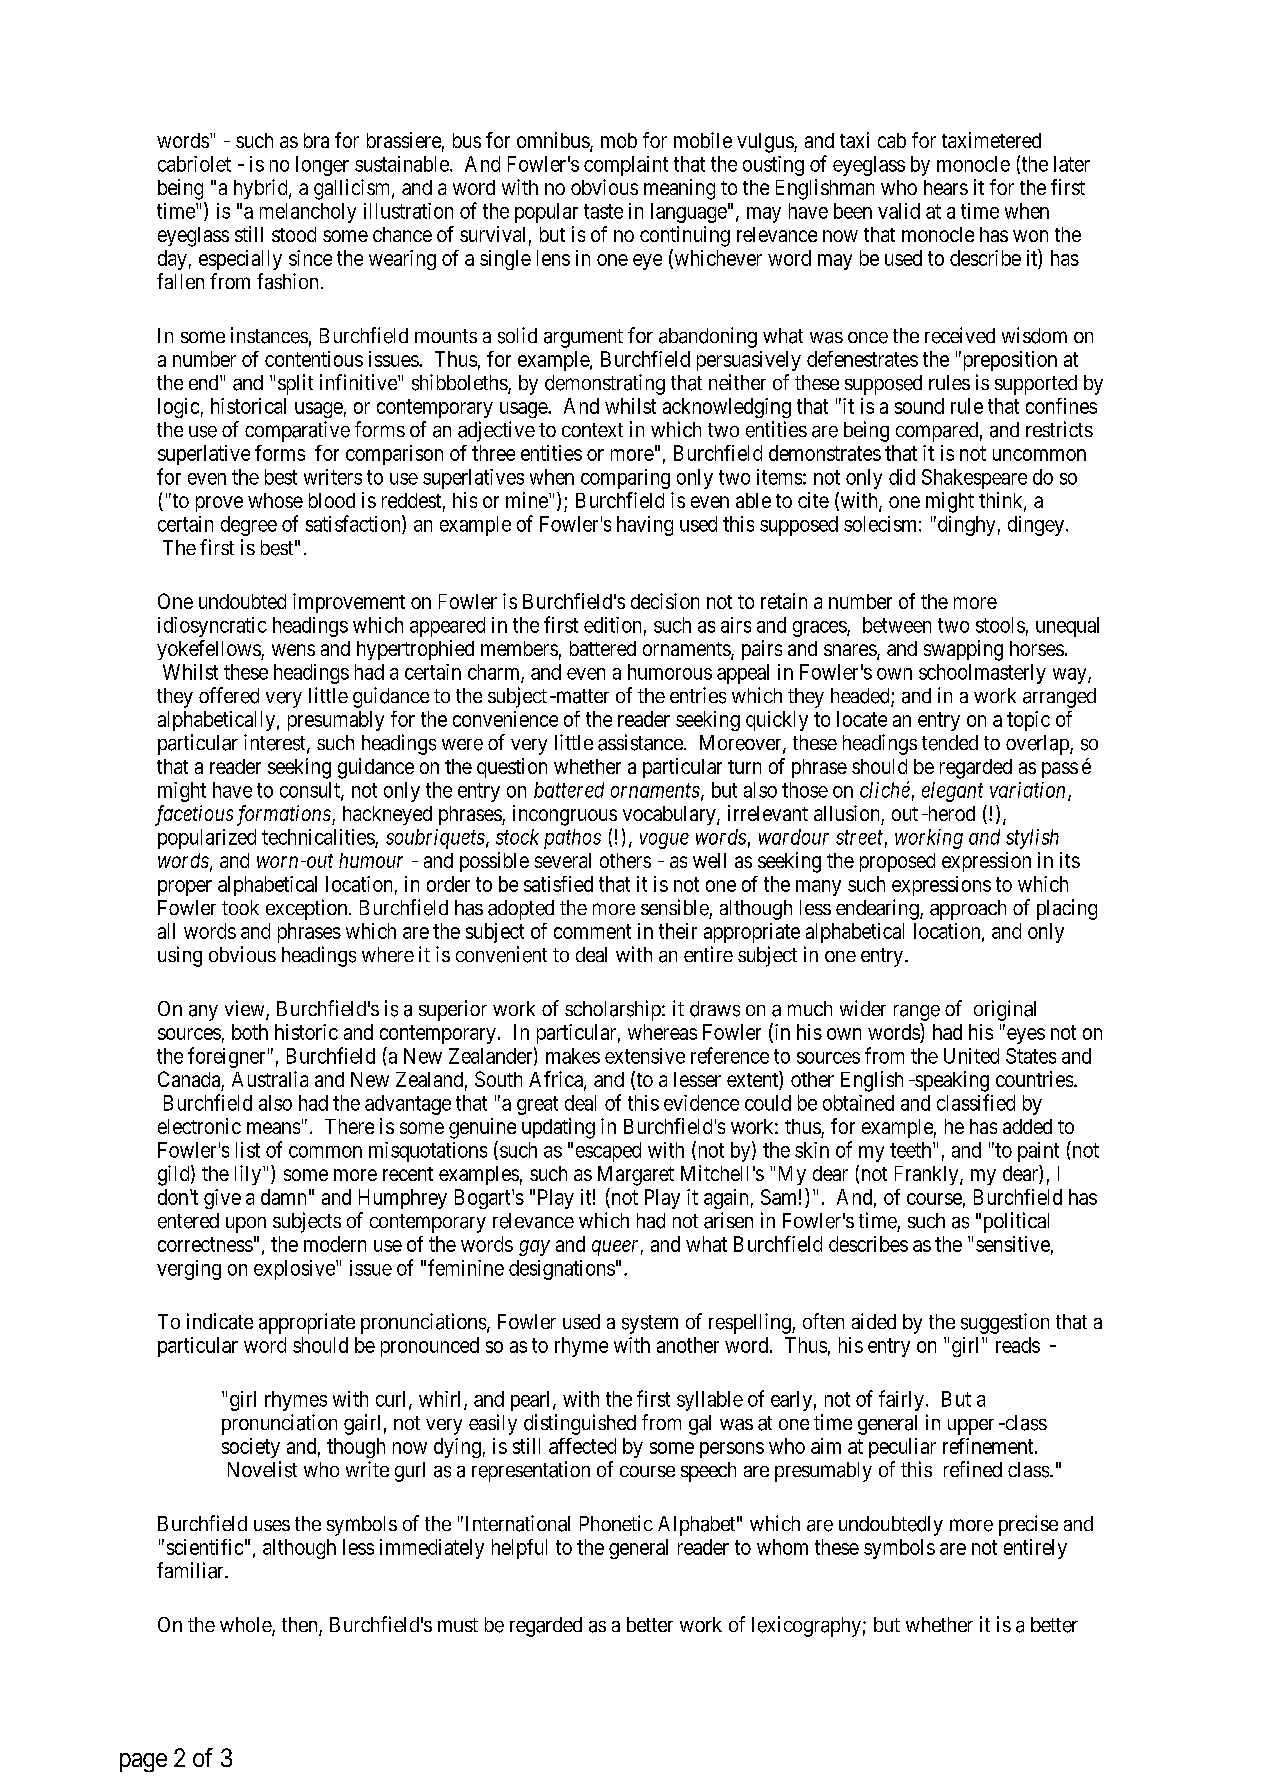  Describe the element at coordinates (946, 187) in the page. I see `hears` at that location.
